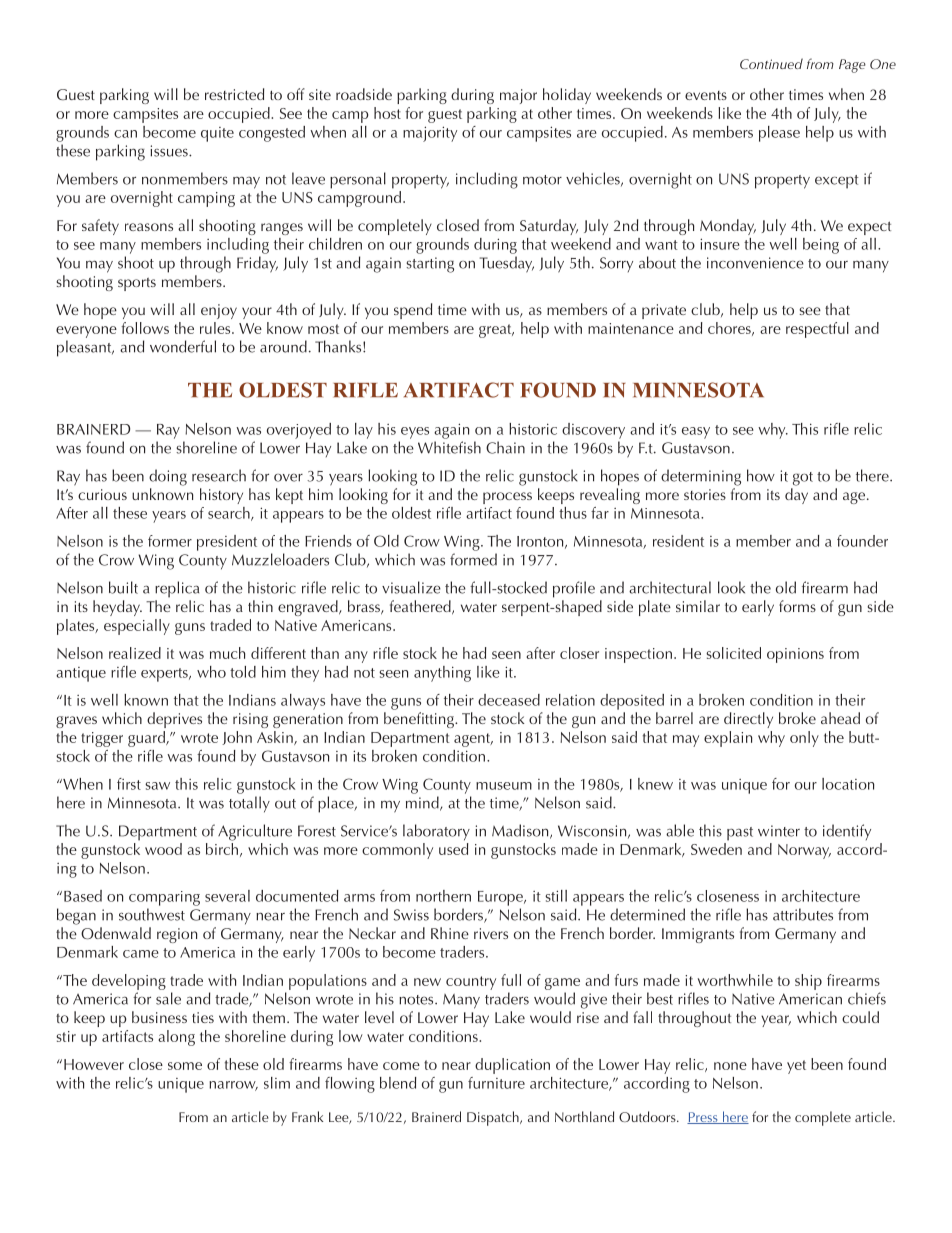 This screenshot has width=952, height=1233. What do you see at coordinates (387, 113) in the screenshot?
I see `host` at bounding box center [387, 113].
